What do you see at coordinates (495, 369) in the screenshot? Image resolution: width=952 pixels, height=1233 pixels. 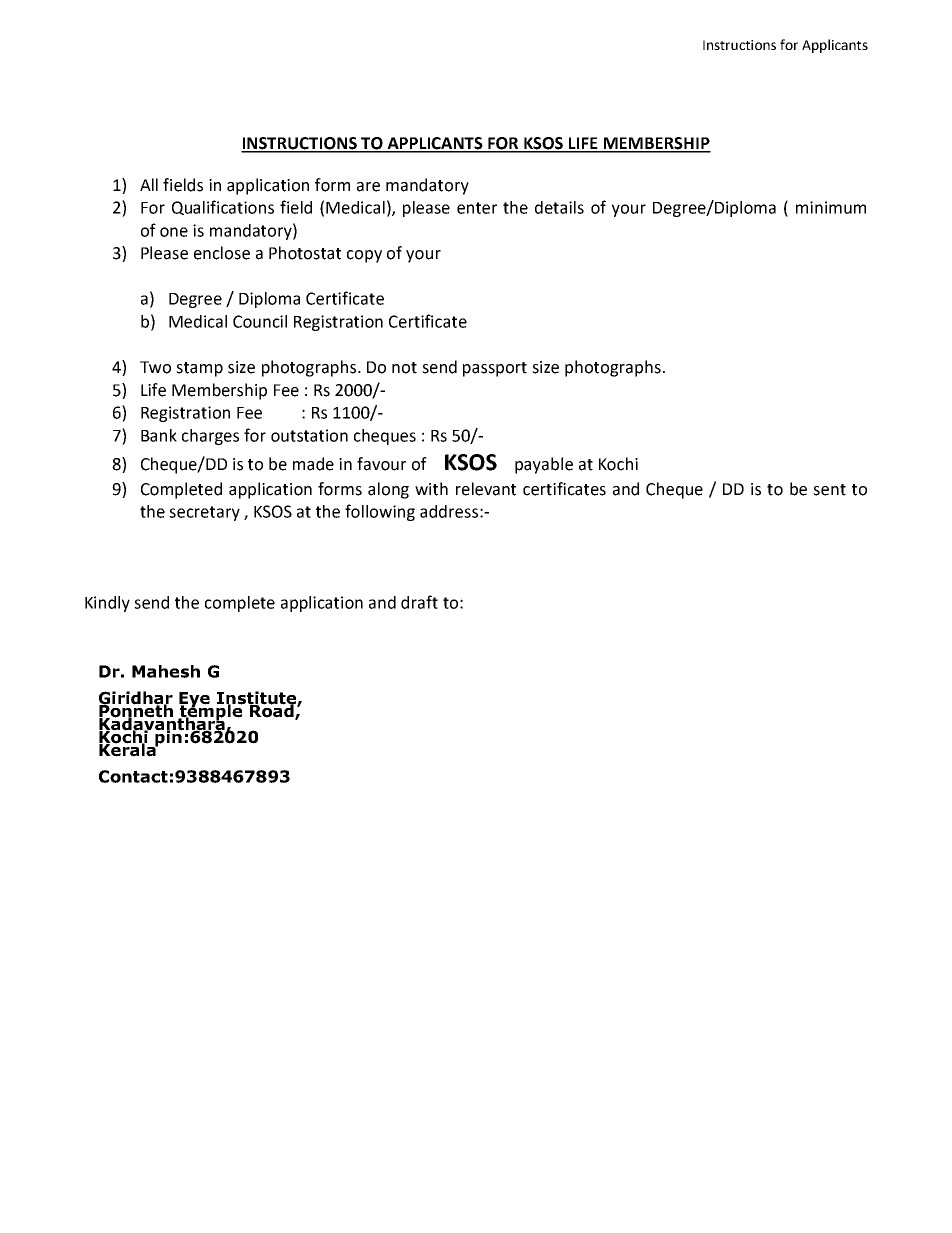 I see `passport` at bounding box center [495, 369].
